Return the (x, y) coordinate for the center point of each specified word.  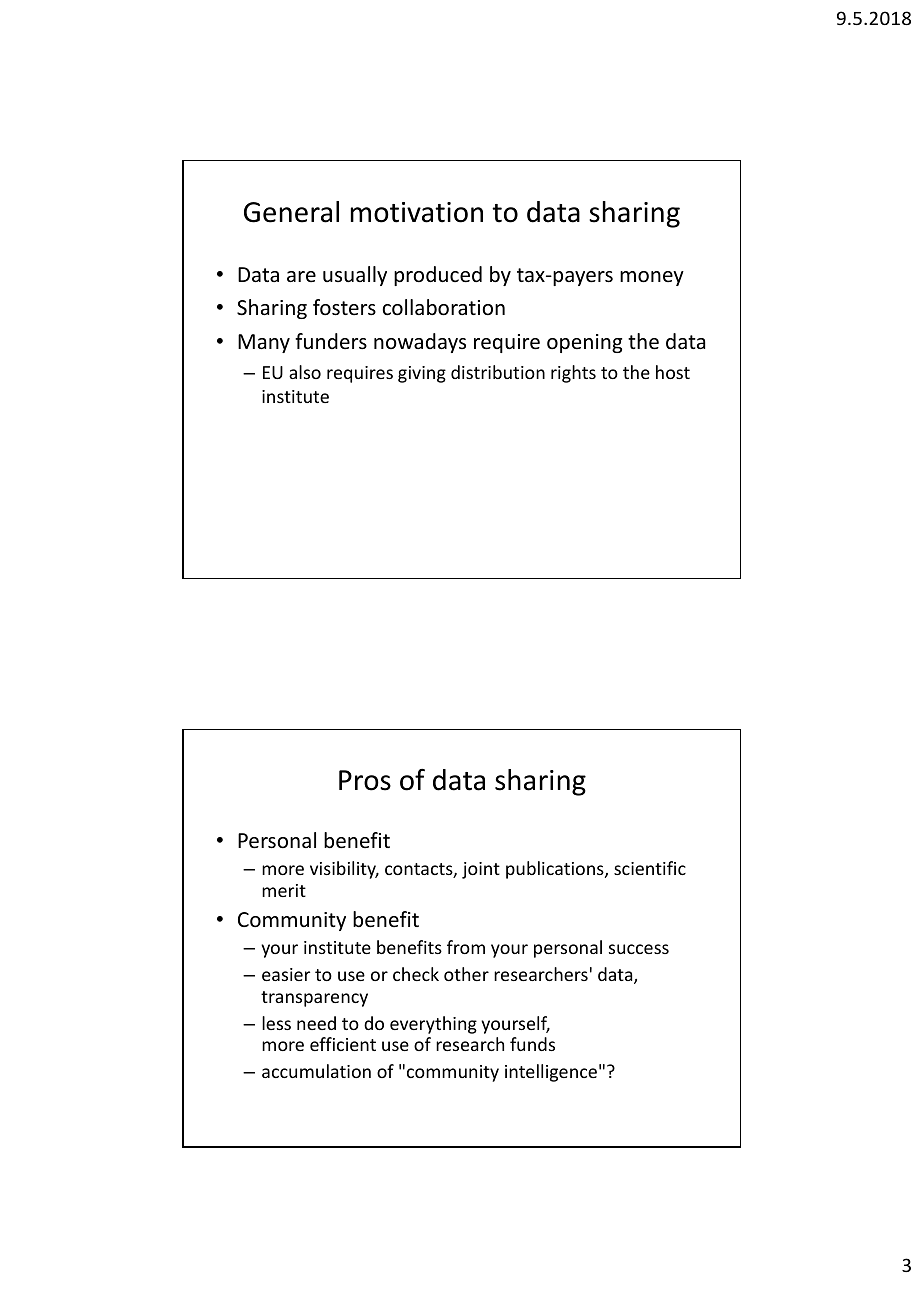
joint (481, 870)
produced (438, 276)
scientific (650, 868)
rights (573, 374)
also (305, 372)
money (652, 278)
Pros (365, 780)
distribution (498, 372)
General (291, 212)
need (316, 1023)
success (639, 949)
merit (284, 890)
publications (556, 870)
